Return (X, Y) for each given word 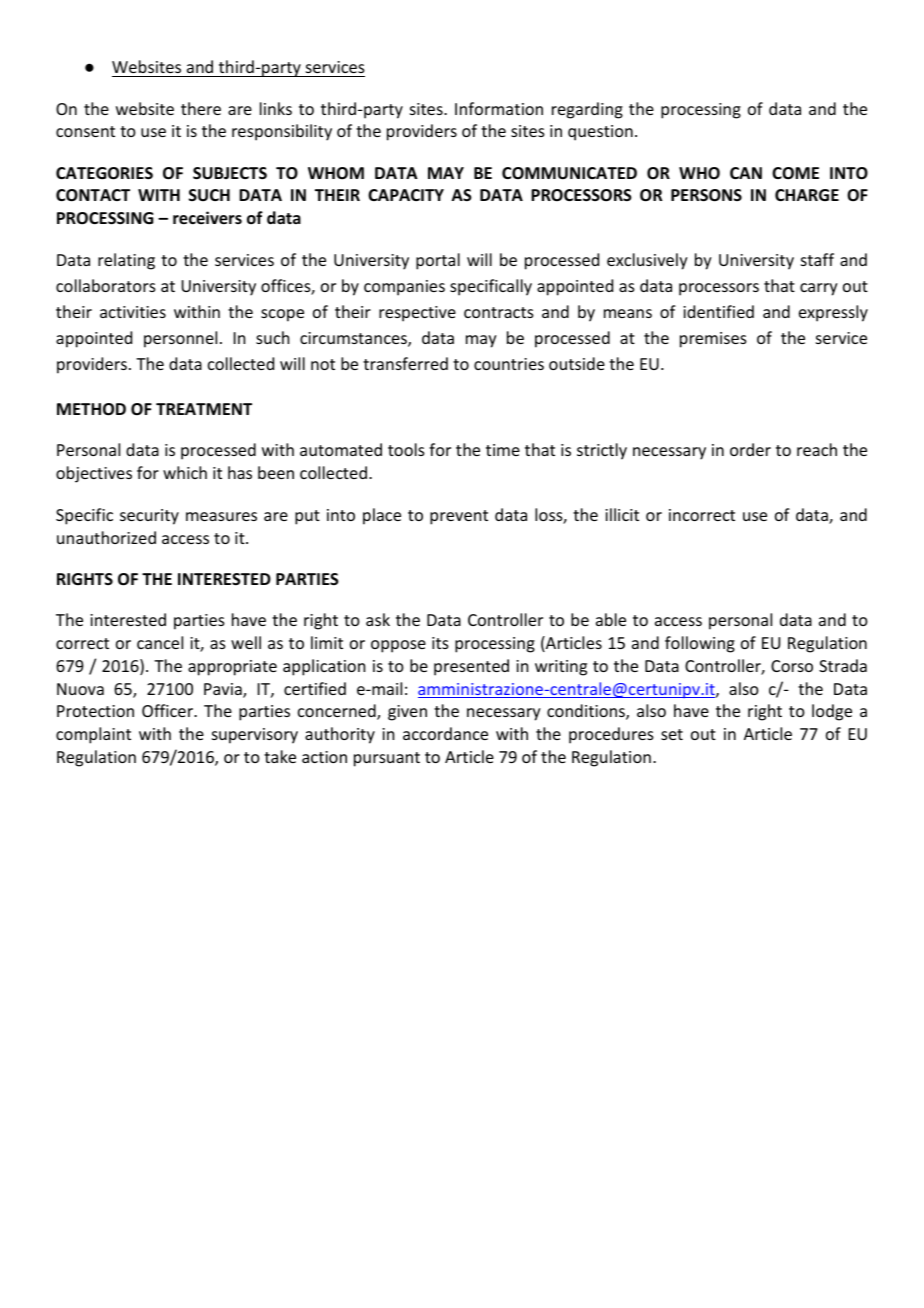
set (672, 734)
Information (499, 108)
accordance (445, 733)
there (201, 108)
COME (795, 173)
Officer (168, 710)
